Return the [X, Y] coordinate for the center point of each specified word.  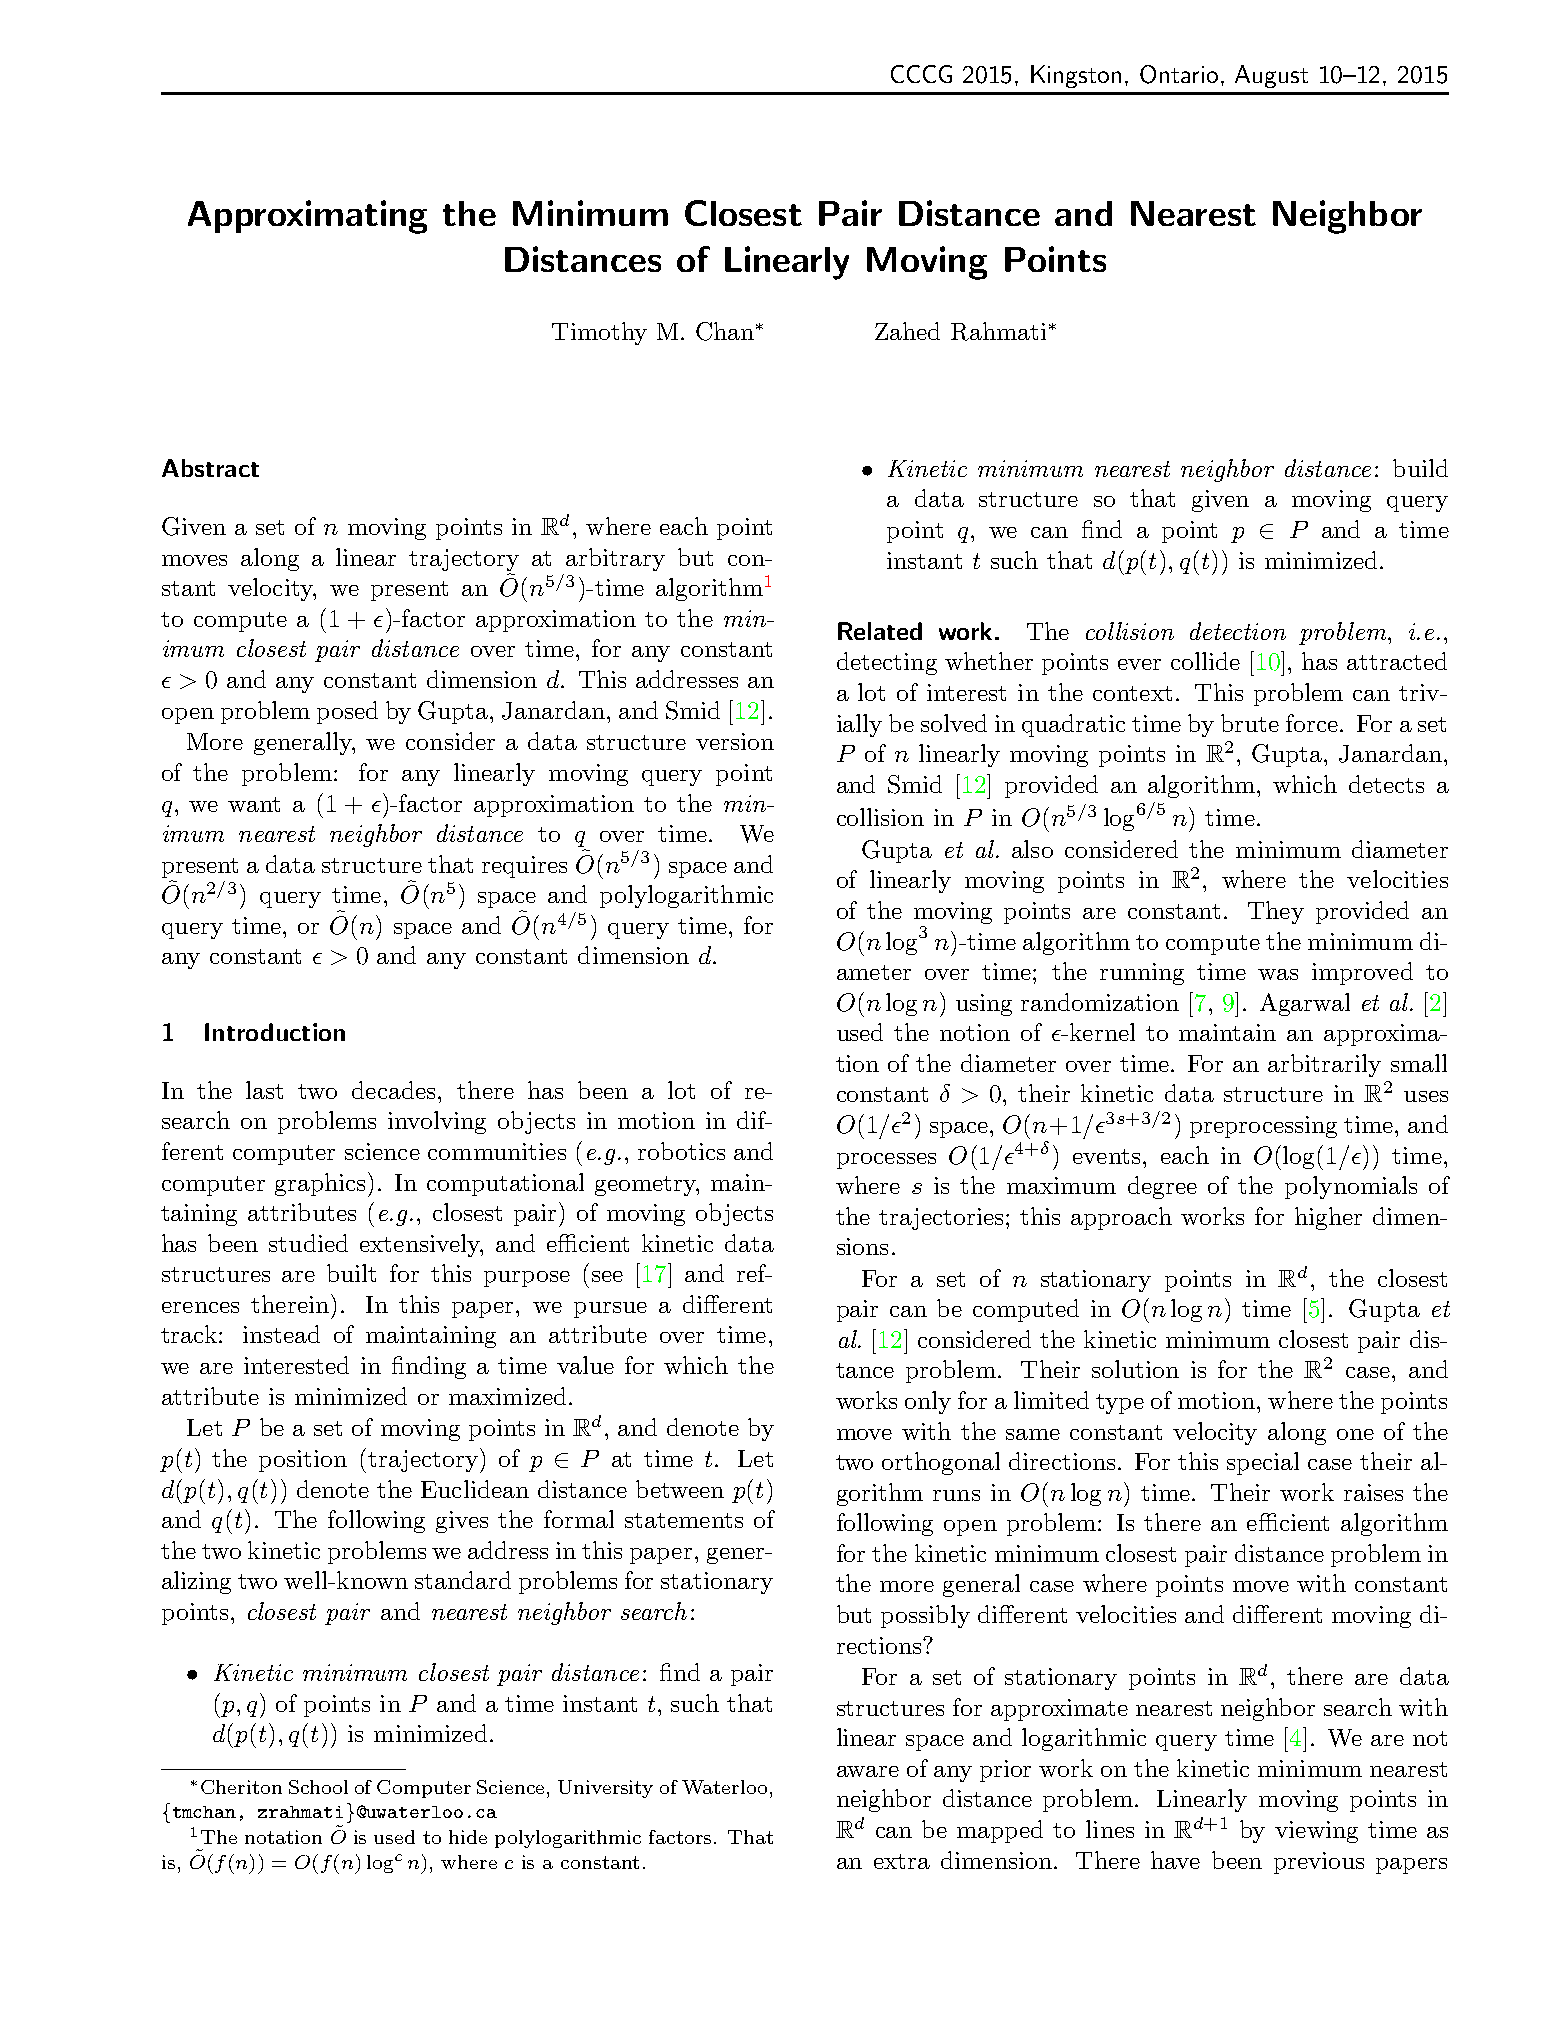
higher [1328, 1218]
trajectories [943, 1219]
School [318, 1787]
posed [347, 712]
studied [308, 1243]
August [1271, 76]
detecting [887, 663]
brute [1250, 723]
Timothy [599, 333]
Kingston [1076, 76]
